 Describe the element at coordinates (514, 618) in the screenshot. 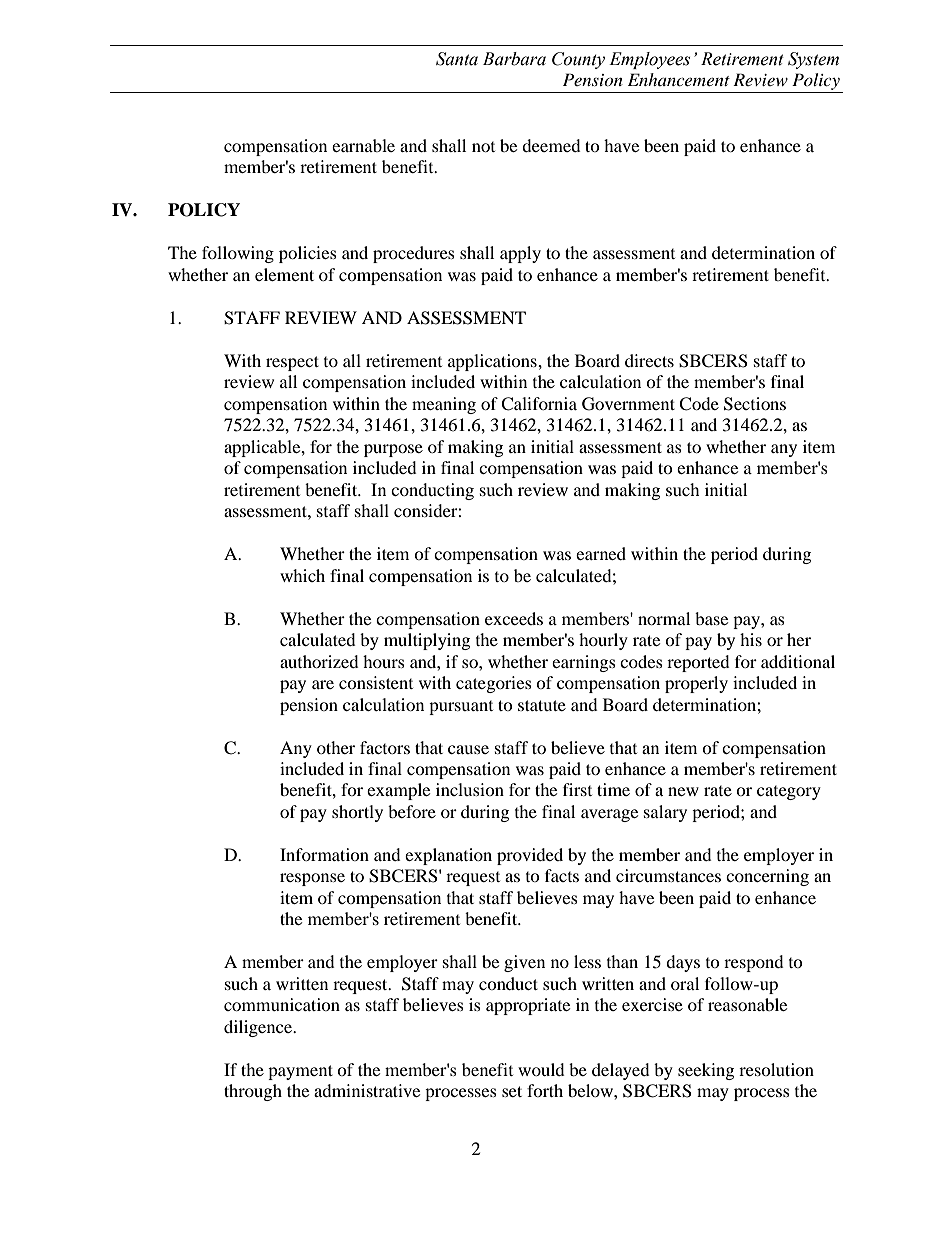

I see `exceeds` at that location.
